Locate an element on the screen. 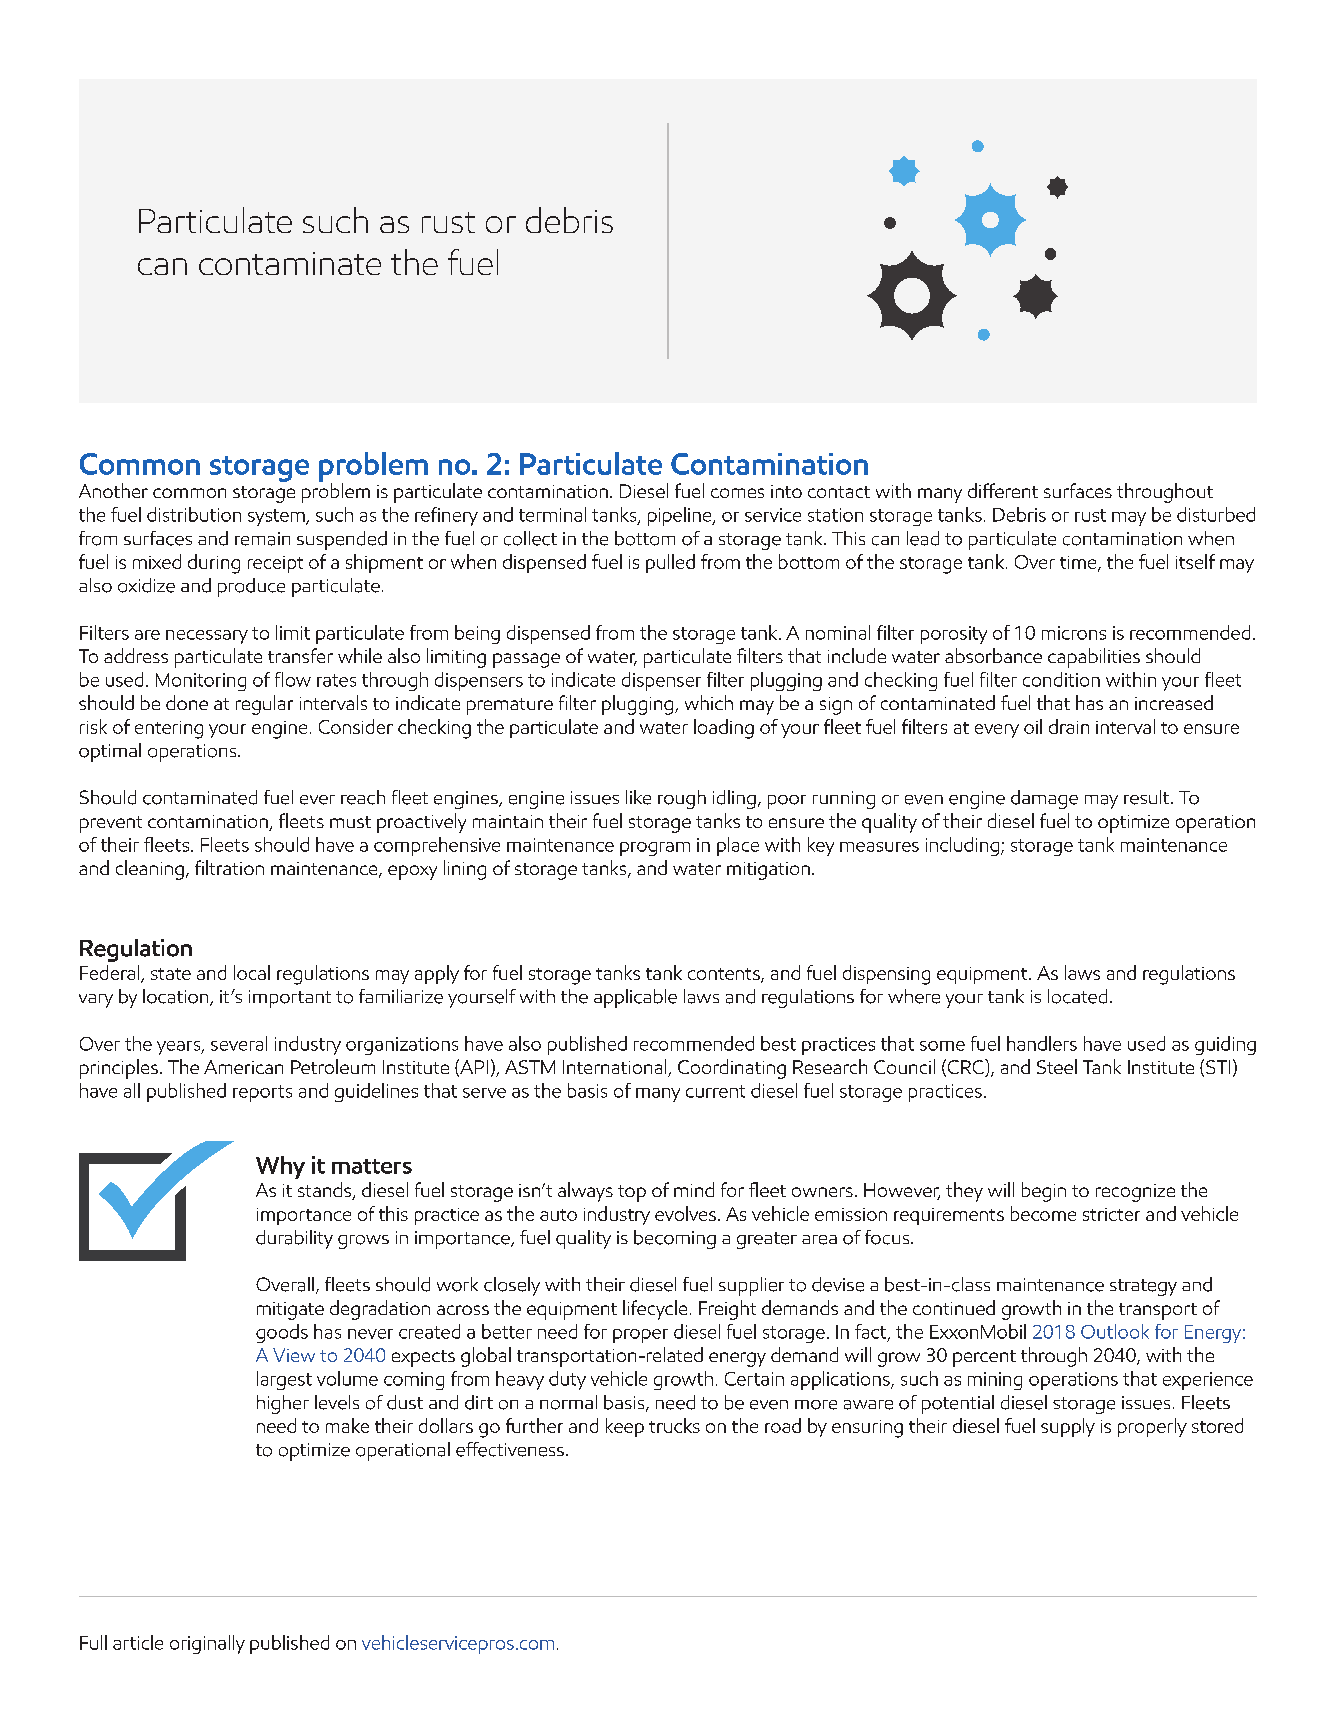  Steel is located at coordinates (1057, 1066).
